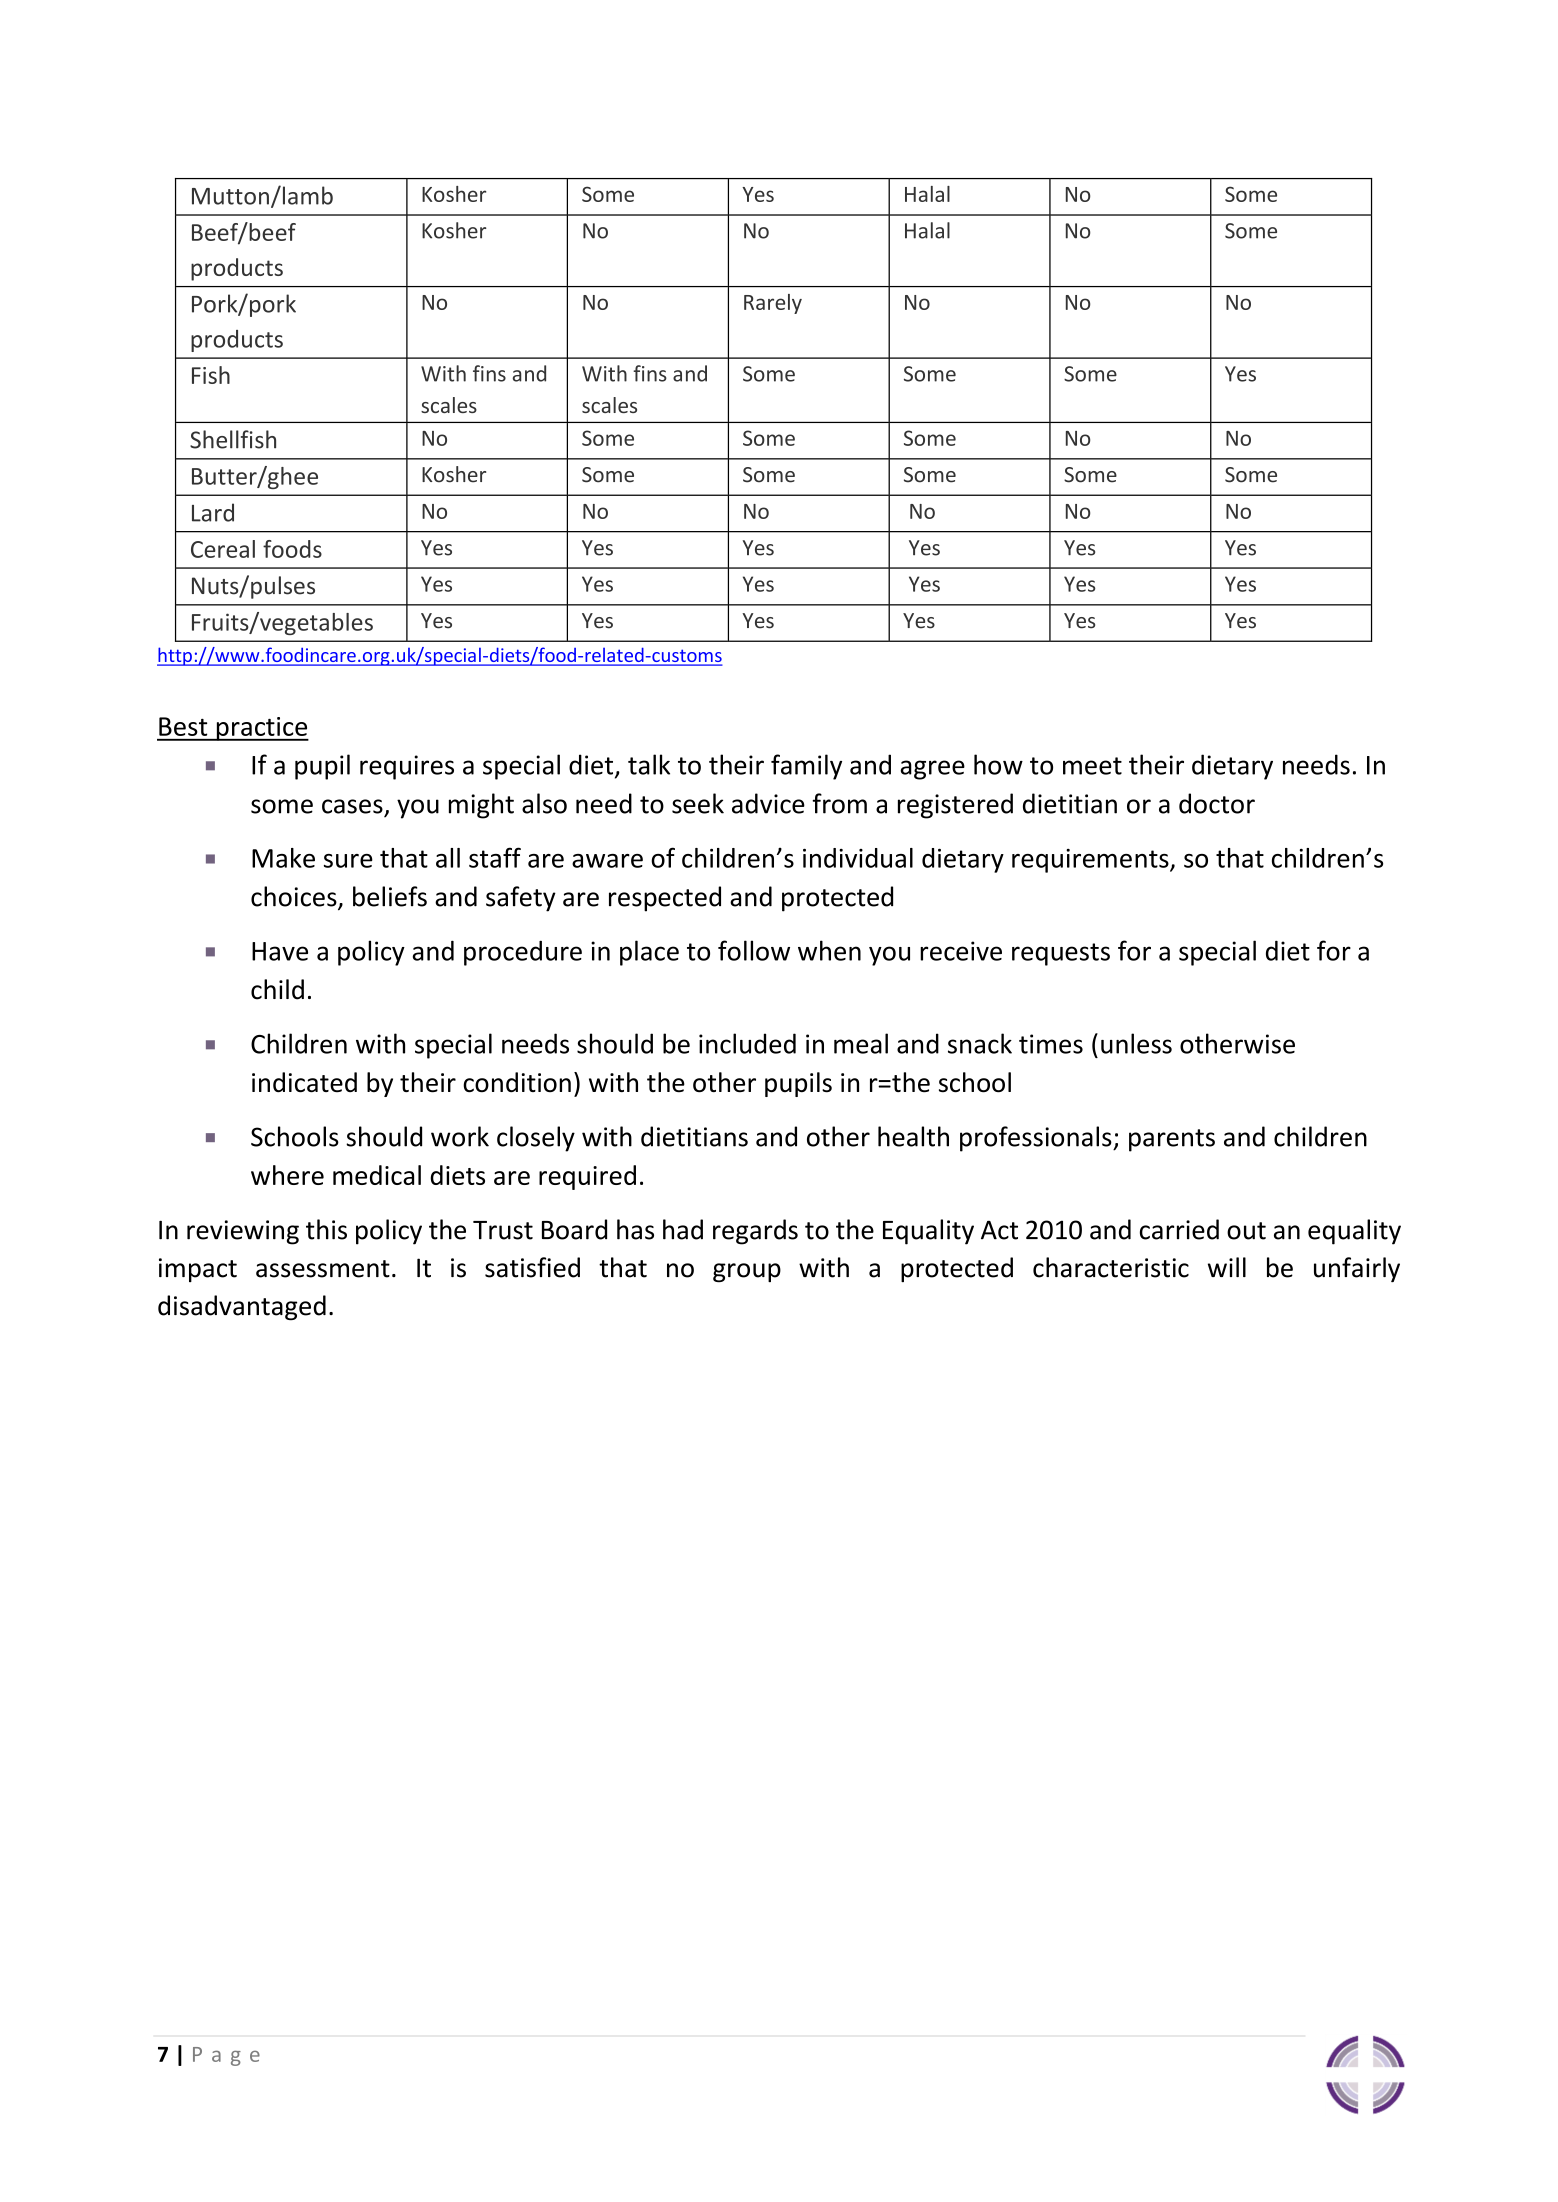  What do you see at coordinates (1092, 766) in the screenshot?
I see `meet` at bounding box center [1092, 766].
